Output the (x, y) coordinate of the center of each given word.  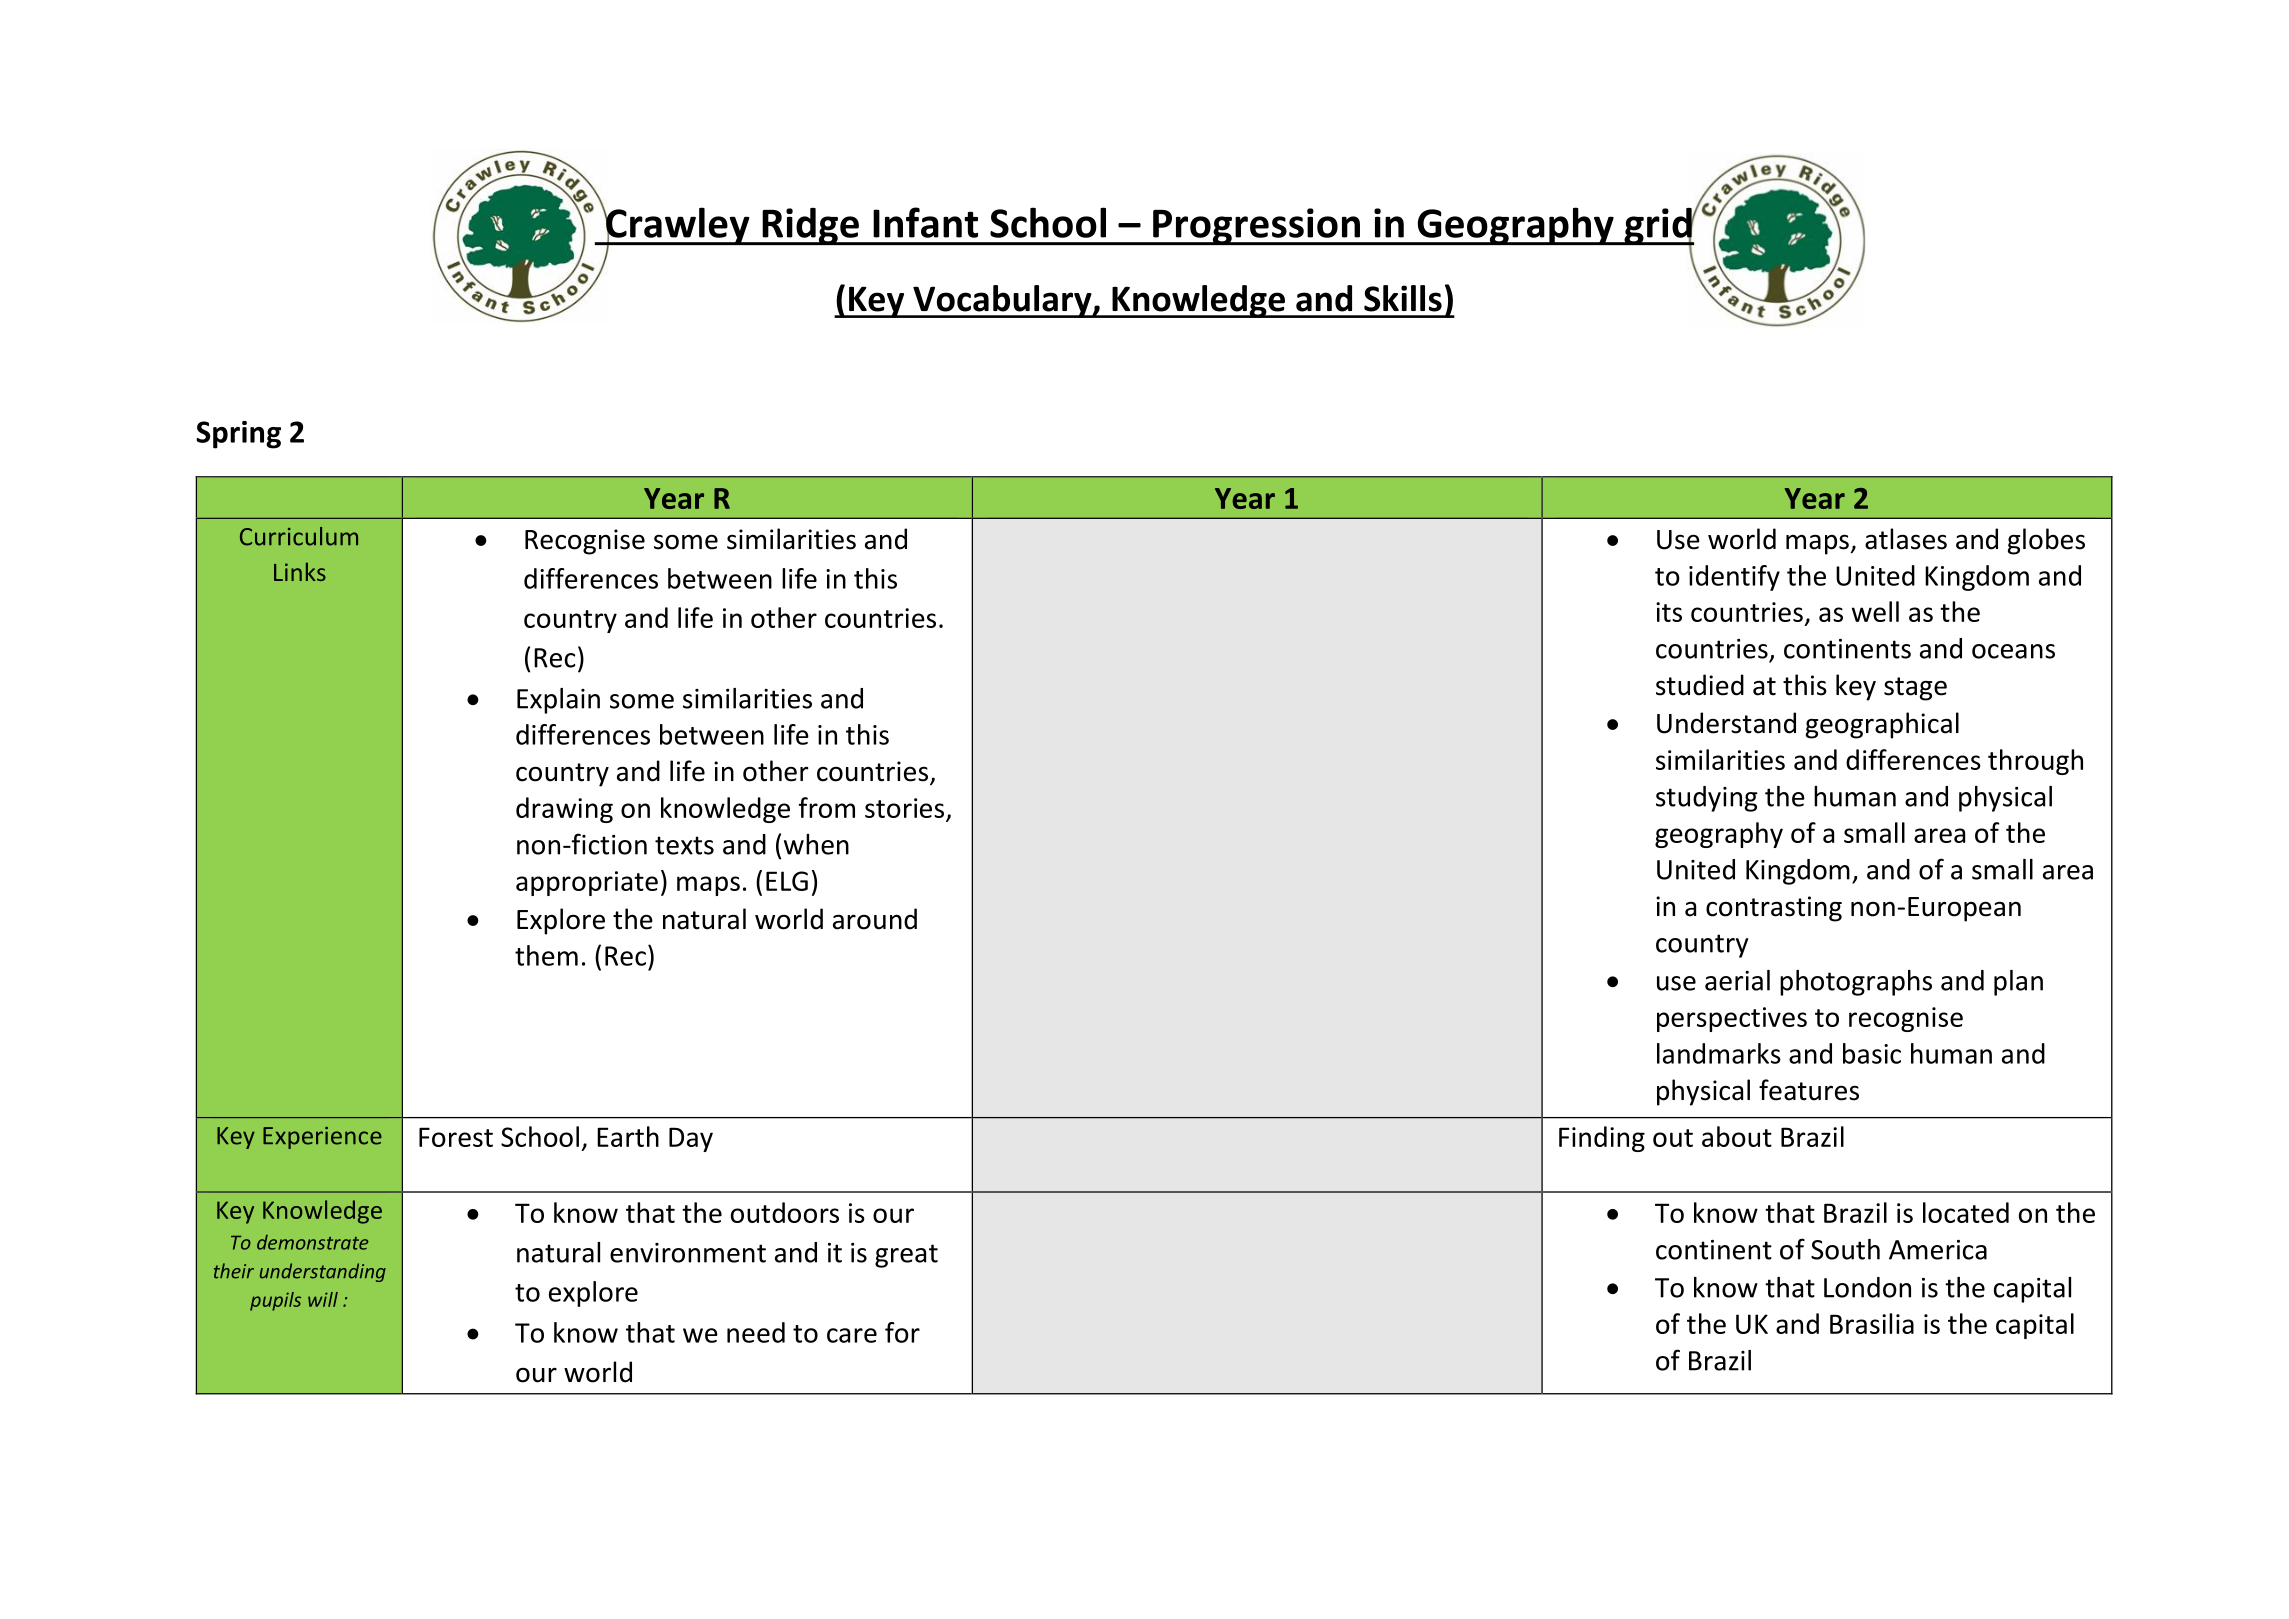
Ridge (810, 226)
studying (1707, 799)
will (323, 1299)
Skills (1403, 298)
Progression (1256, 226)
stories (904, 808)
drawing (564, 810)
